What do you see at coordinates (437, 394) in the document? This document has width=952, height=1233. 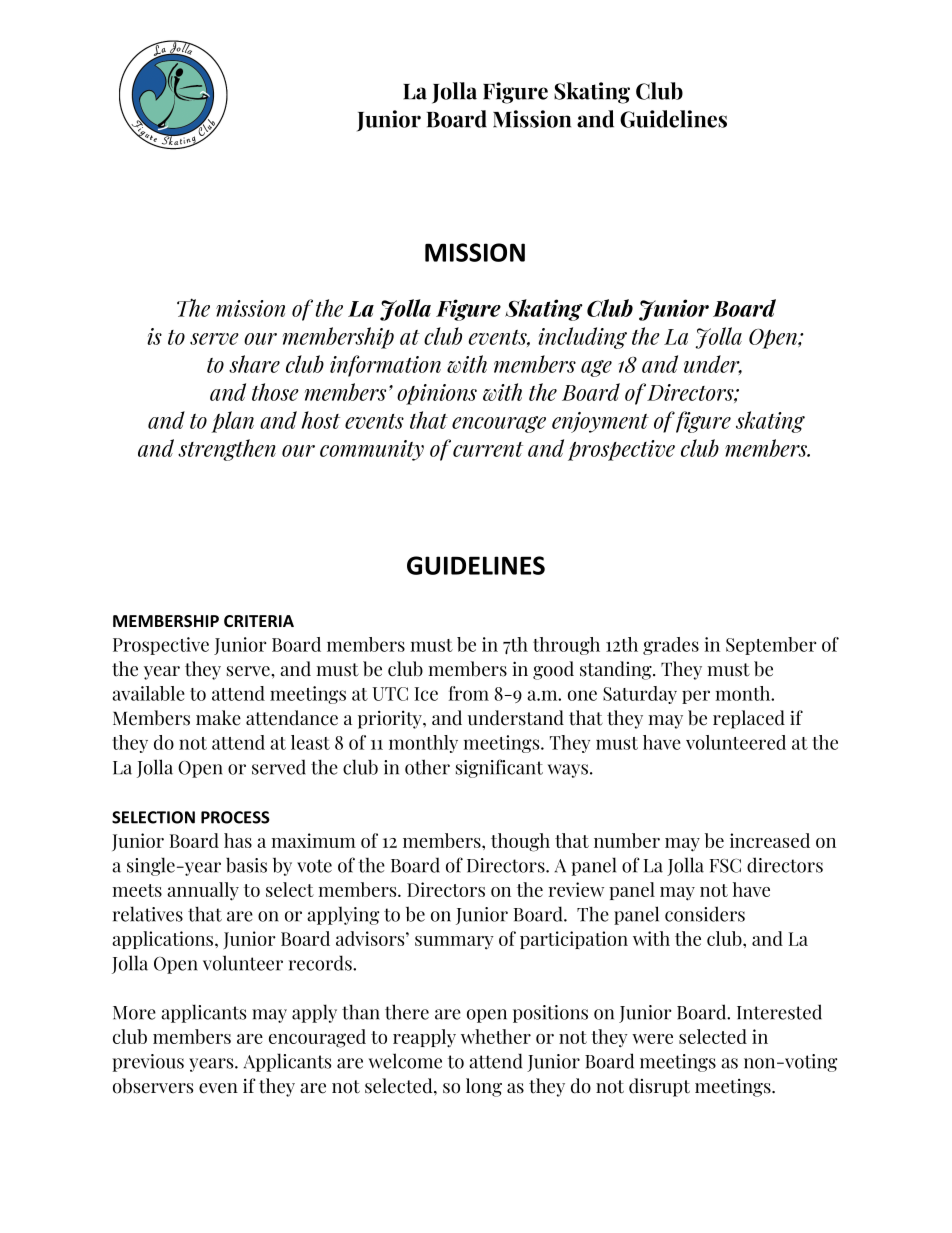 I see `opinions` at bounding box center [437, 394].
